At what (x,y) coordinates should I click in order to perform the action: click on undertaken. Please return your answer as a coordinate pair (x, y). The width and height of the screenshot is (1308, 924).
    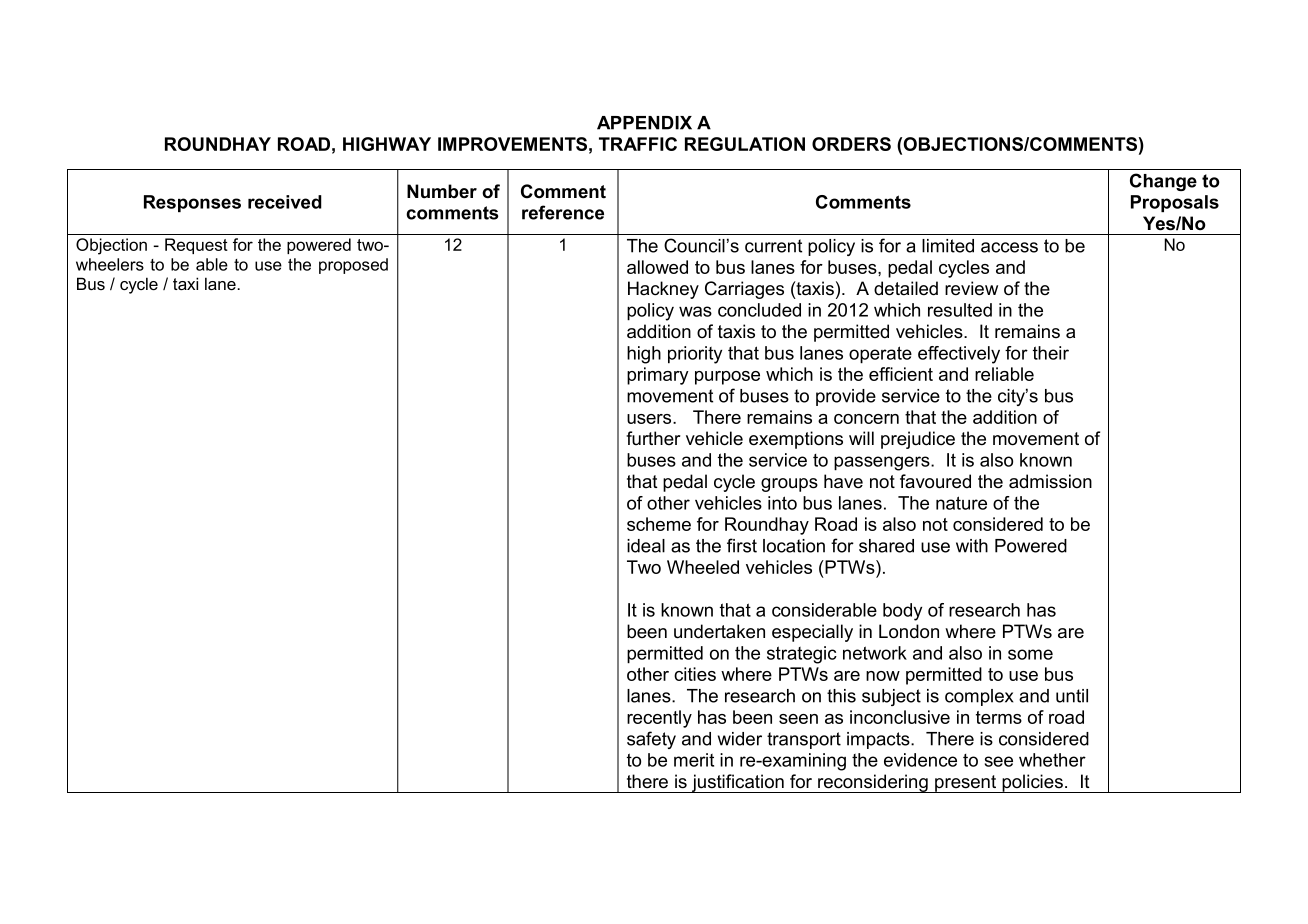
    Looking at the image, I should click on (719, 631).
